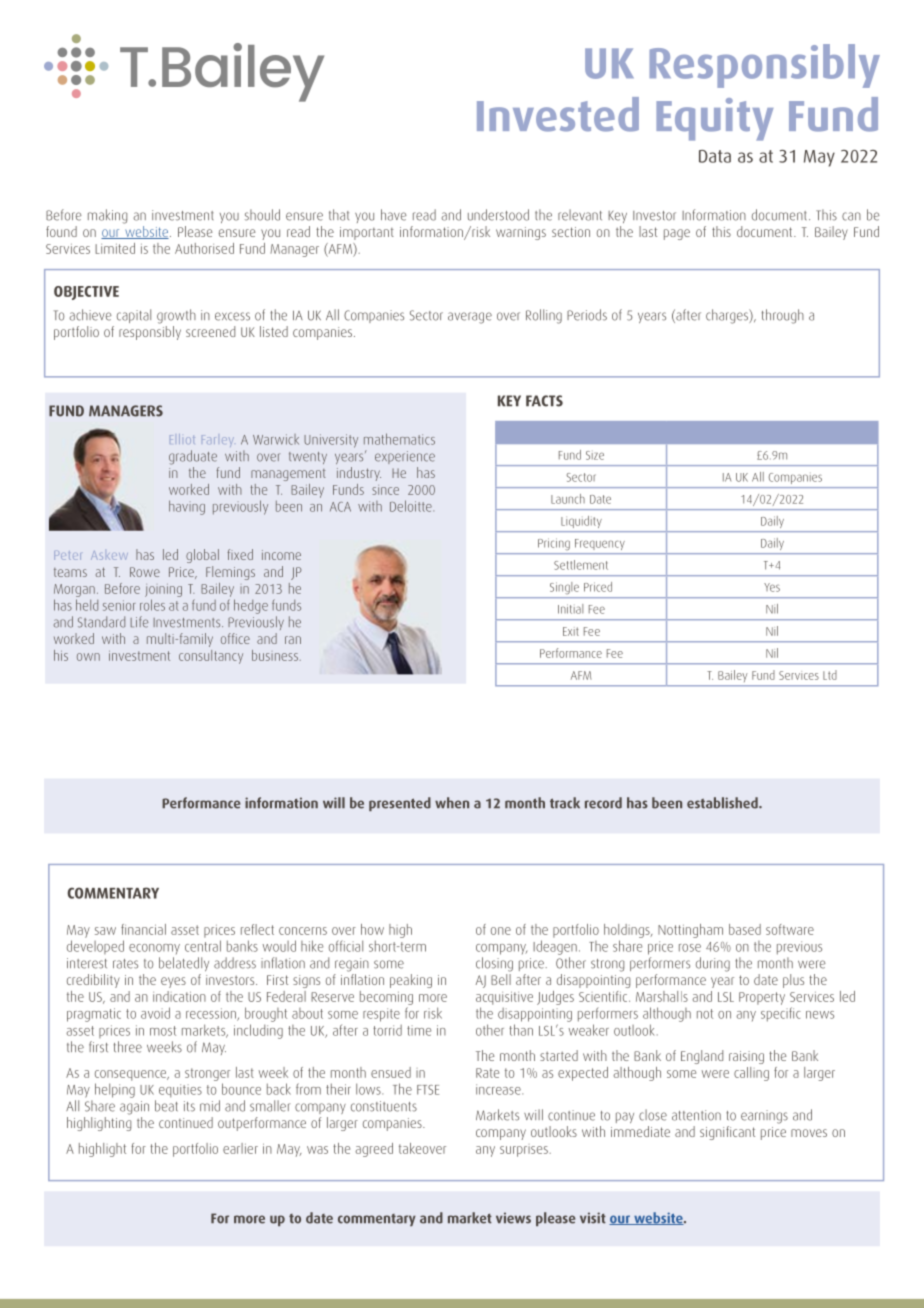 The image size is (924, 1308). What do you see at coordinates (727, 1133) in the document?
I see `significant` at bounding box center [727, 1133].
